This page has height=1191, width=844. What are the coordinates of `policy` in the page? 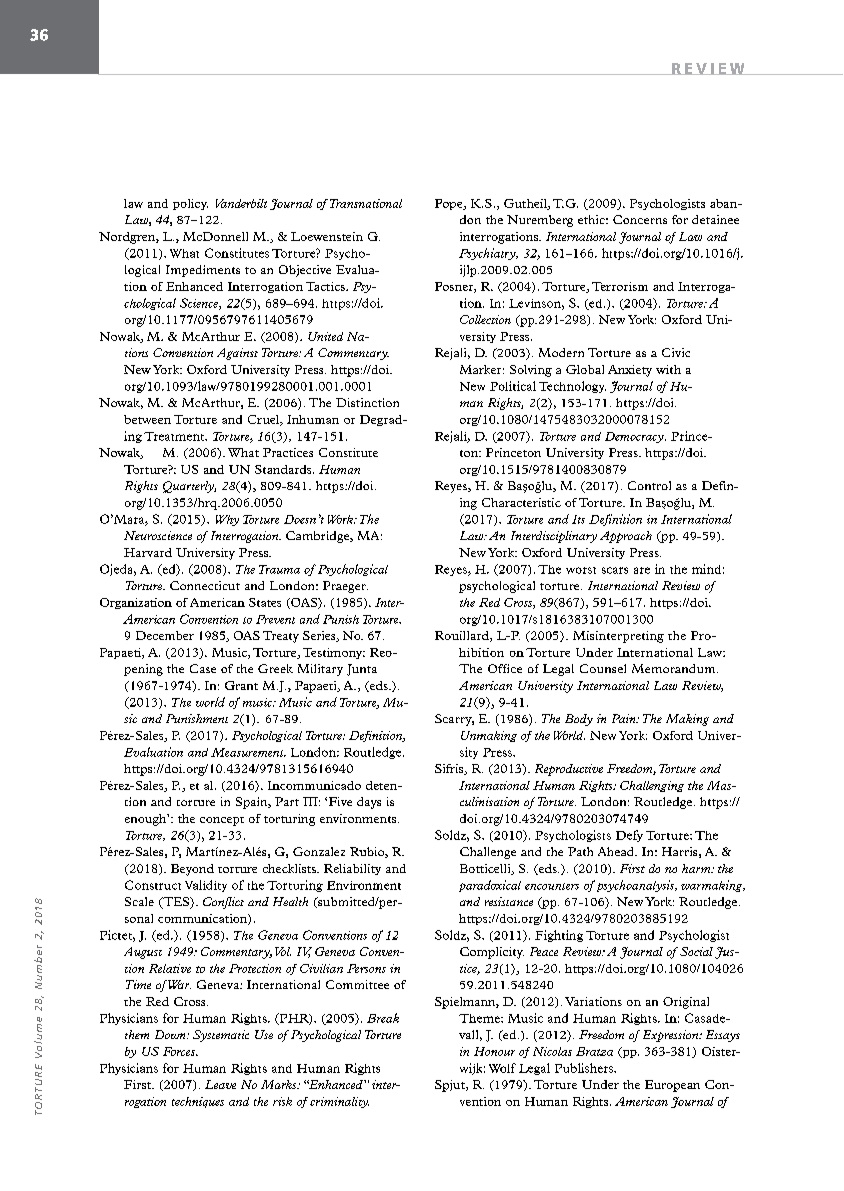 It's located at (190, 204).
